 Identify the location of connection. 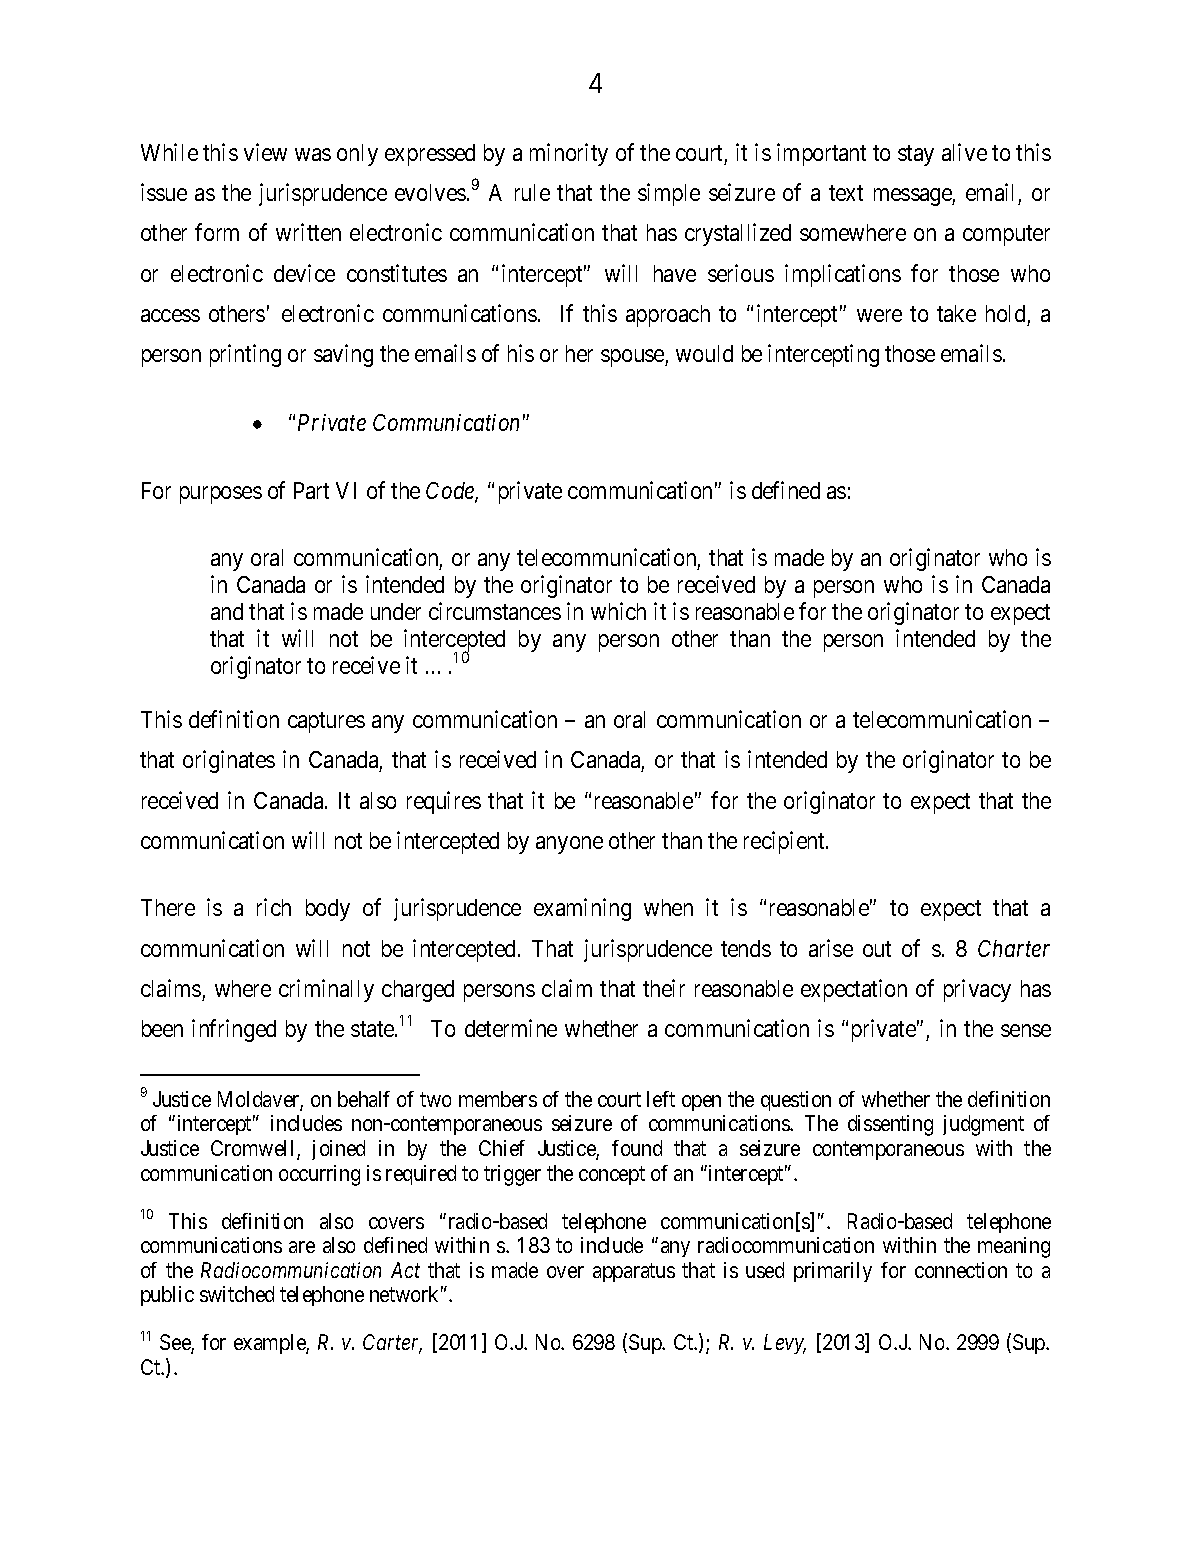
(961, 1270).
